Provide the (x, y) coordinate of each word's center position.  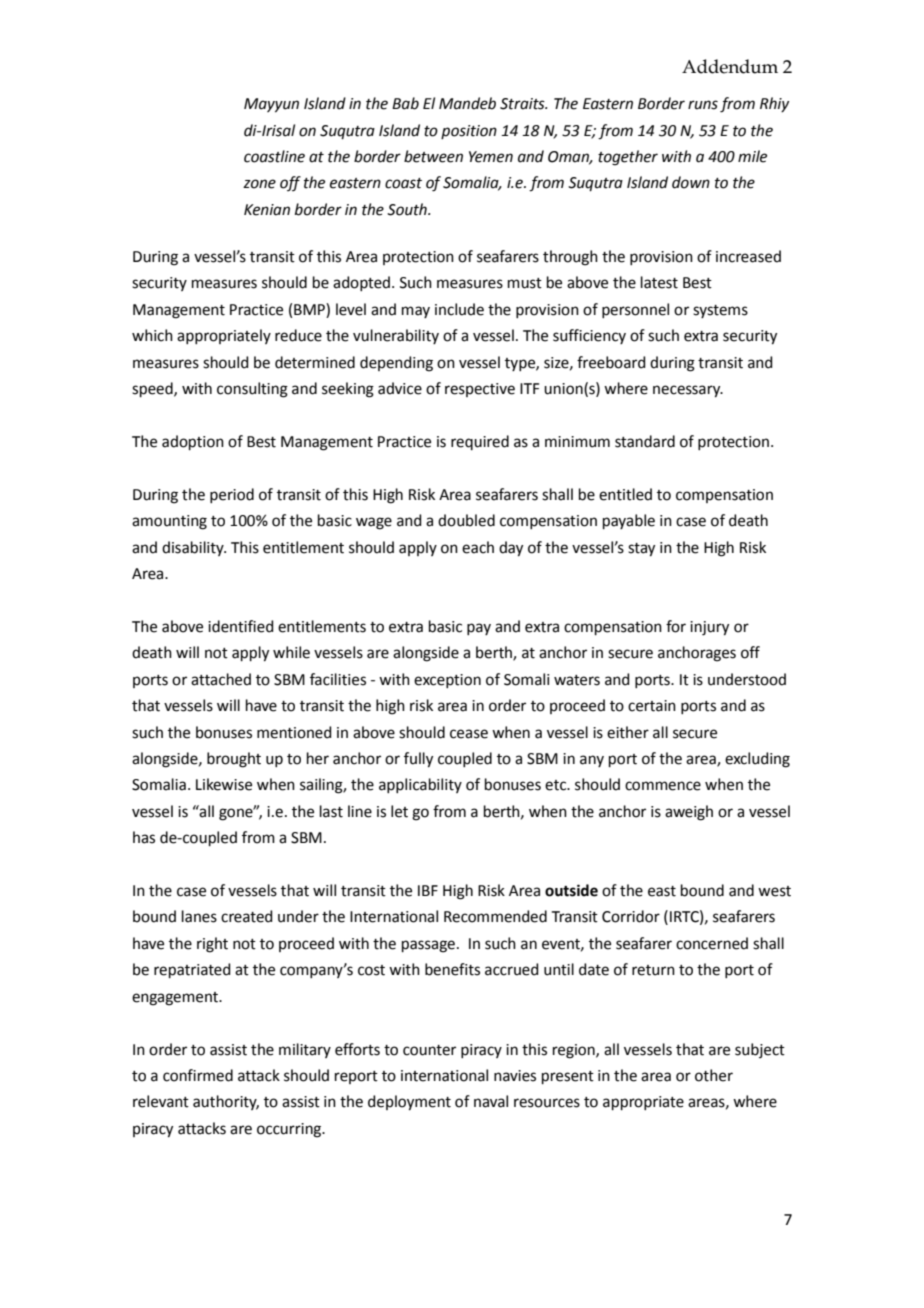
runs (703, 105)
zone (259, 184)
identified (241, 626)
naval (491, 1101)
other (714, 1075)
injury (709, 628)
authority (226, 1102)
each (478, 547)
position (469, 132)
